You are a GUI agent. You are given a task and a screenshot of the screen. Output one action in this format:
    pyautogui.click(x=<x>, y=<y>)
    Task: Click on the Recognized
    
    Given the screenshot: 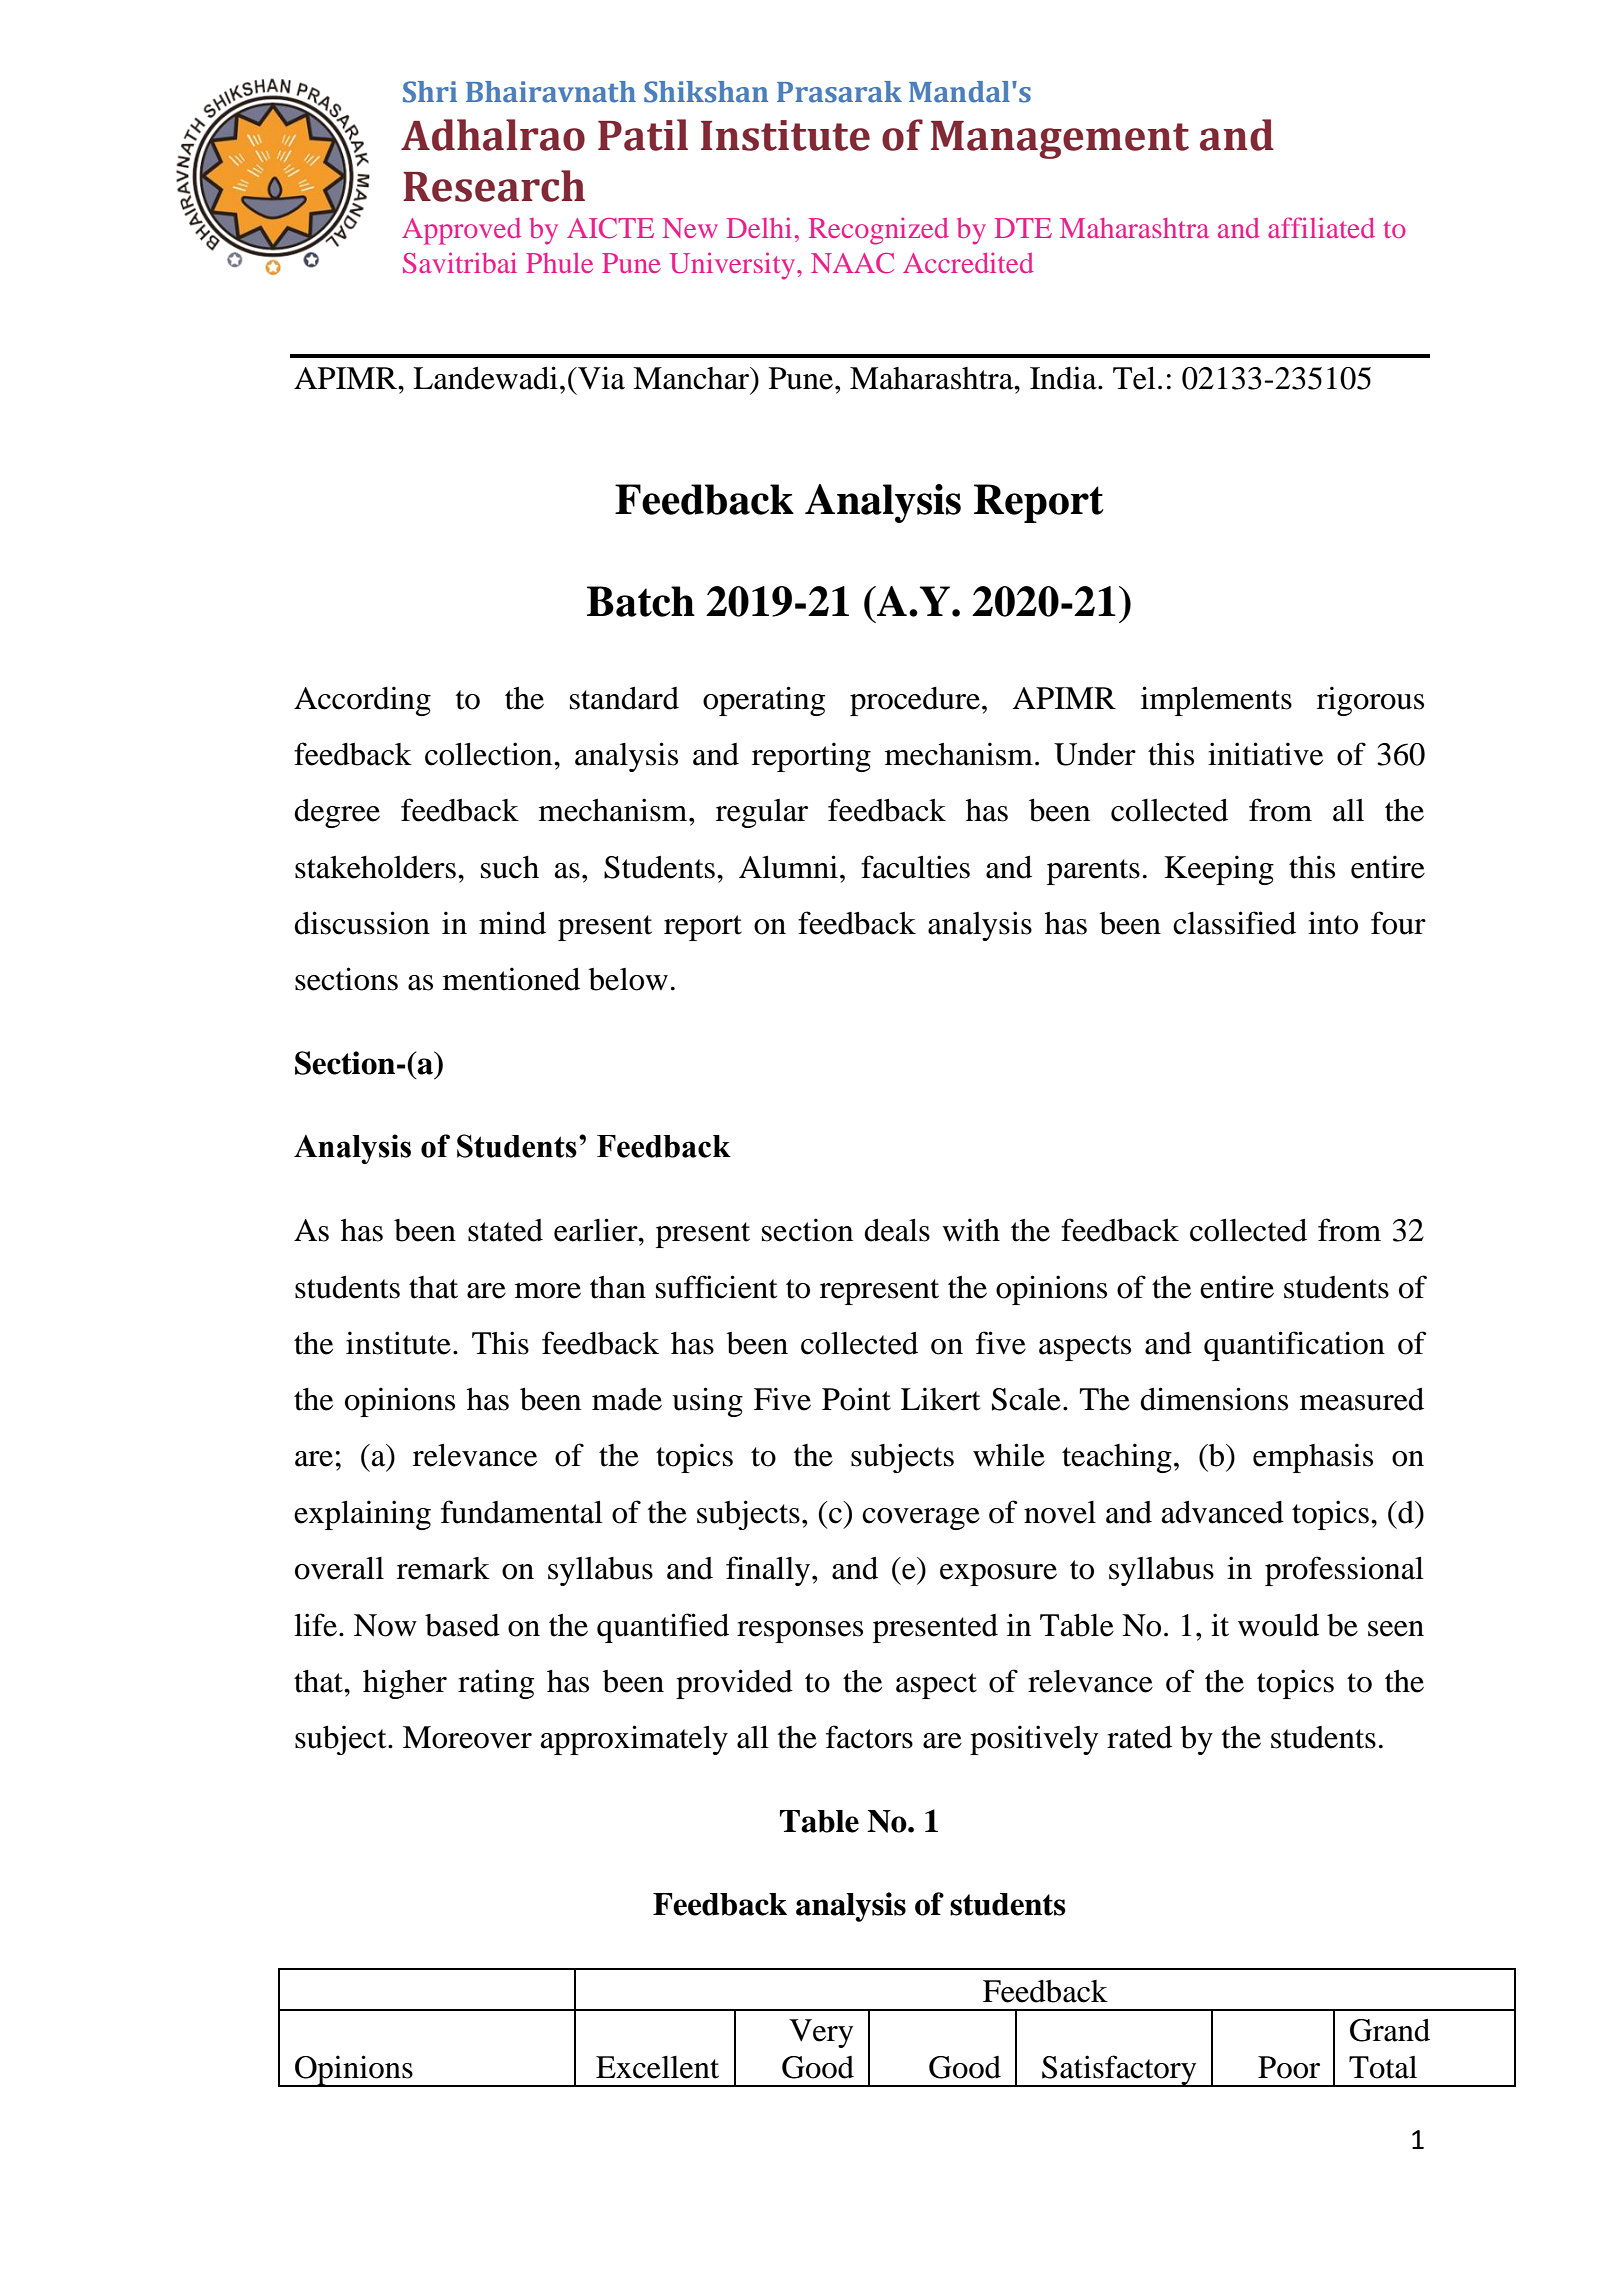 What is the action you would take?
    pyautogui.click(x=879, y=231)
